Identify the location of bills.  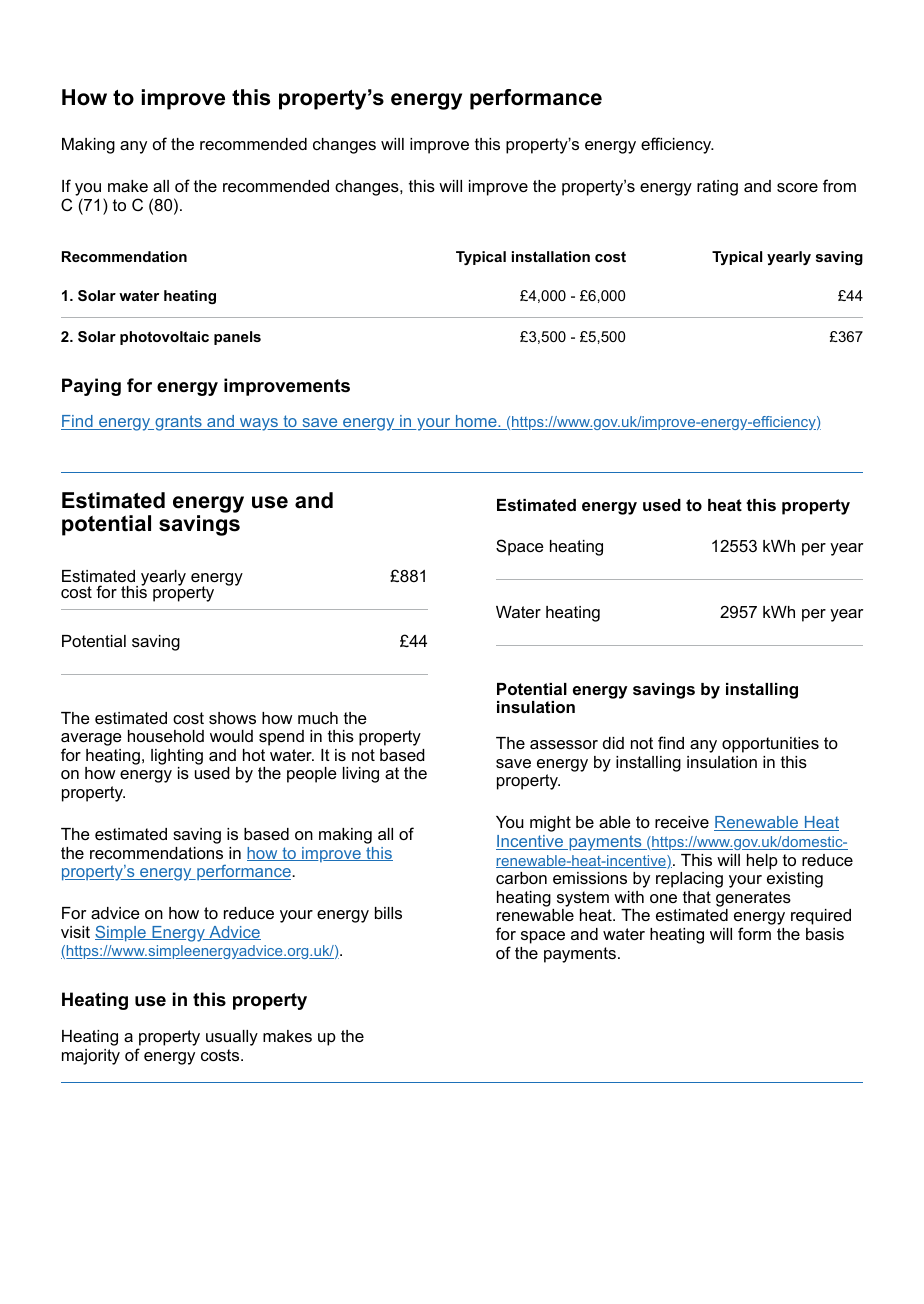
(388, 913).
